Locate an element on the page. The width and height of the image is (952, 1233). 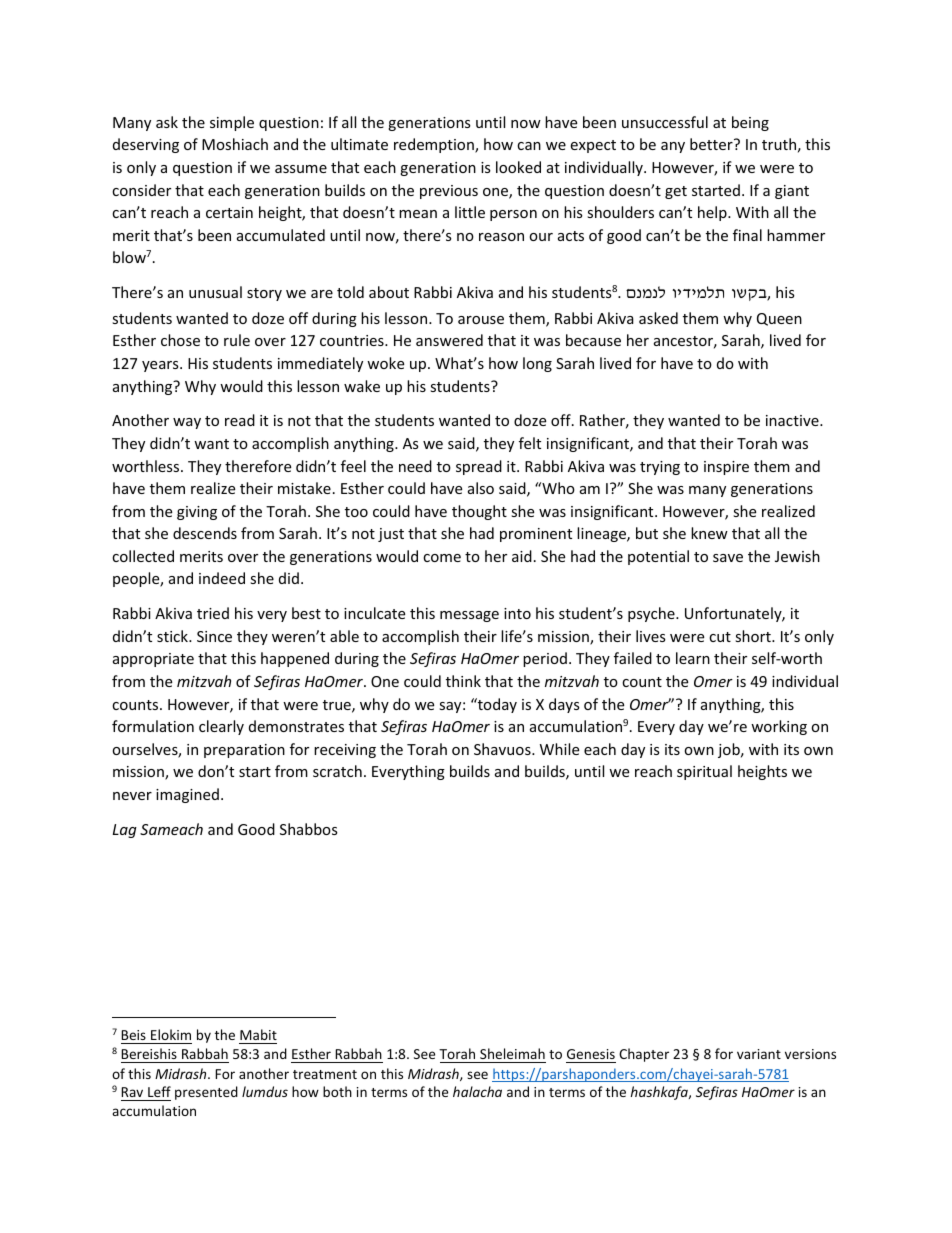
better is located at coordinates (712, 144).
